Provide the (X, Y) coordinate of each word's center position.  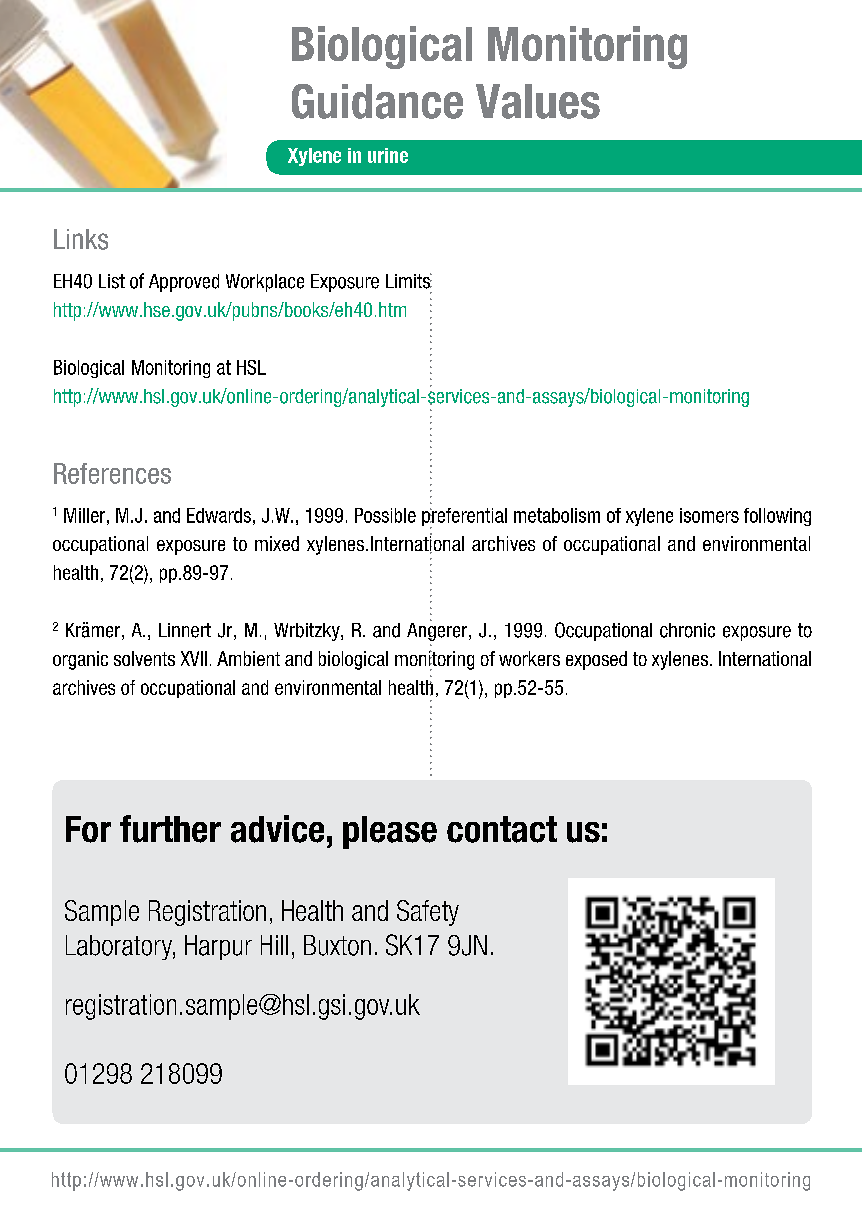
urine (388, 155)
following (777, 517)
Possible (385, 515)
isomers (709, 515)
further (170, 829)
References (112, 473)
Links (81, 239)
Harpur (218, 947)
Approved (184, 283)
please (390, 832)
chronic (687, 630)
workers (529, 658)
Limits (409, 281)
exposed (596, 660)
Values (538, 101)
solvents (144, 658)
